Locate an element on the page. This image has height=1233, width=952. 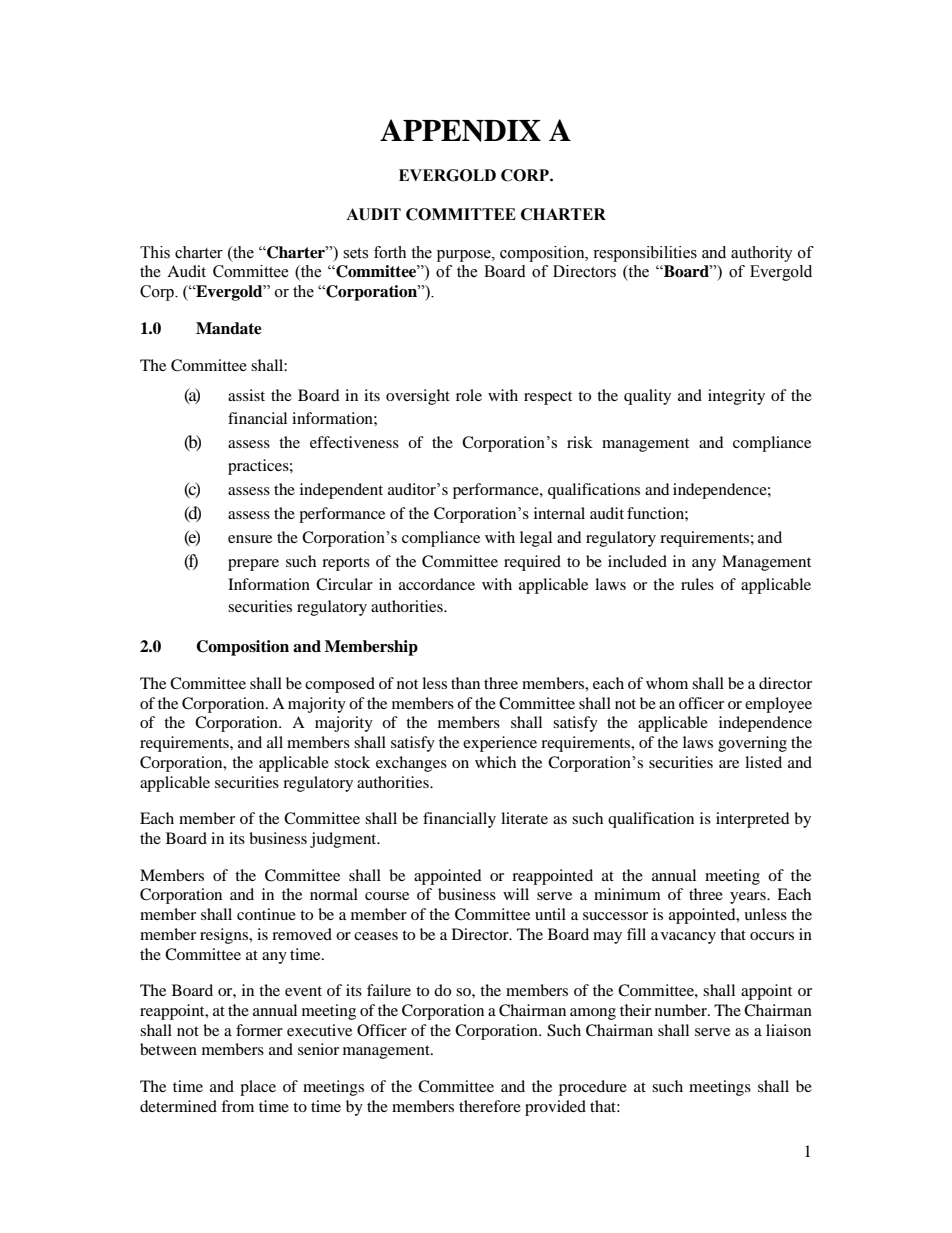
place is located at coordinates (258, 1088).
